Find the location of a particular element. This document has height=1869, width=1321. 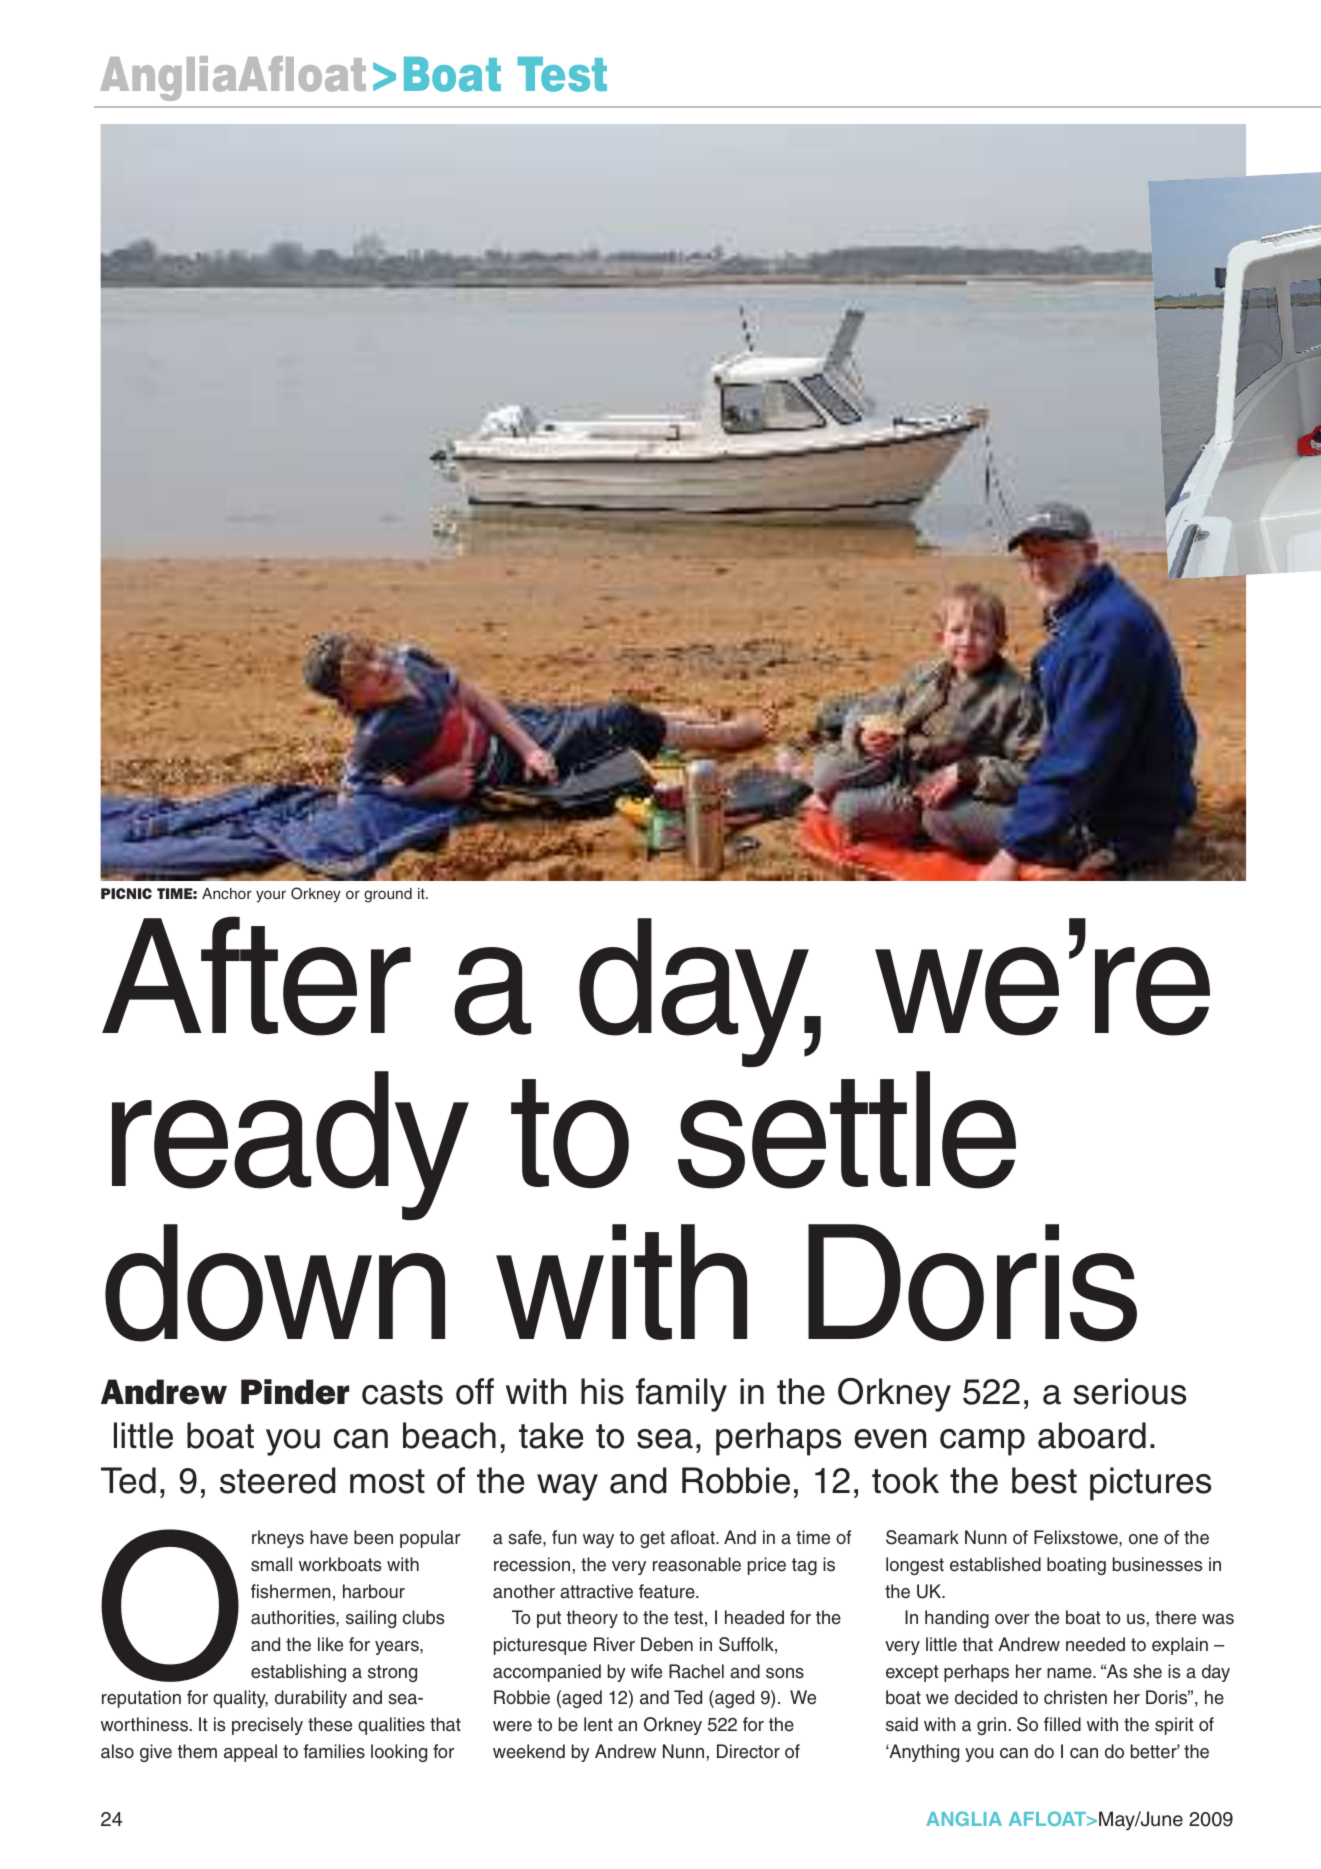

precisely is located at coordinates (267, 1726).
